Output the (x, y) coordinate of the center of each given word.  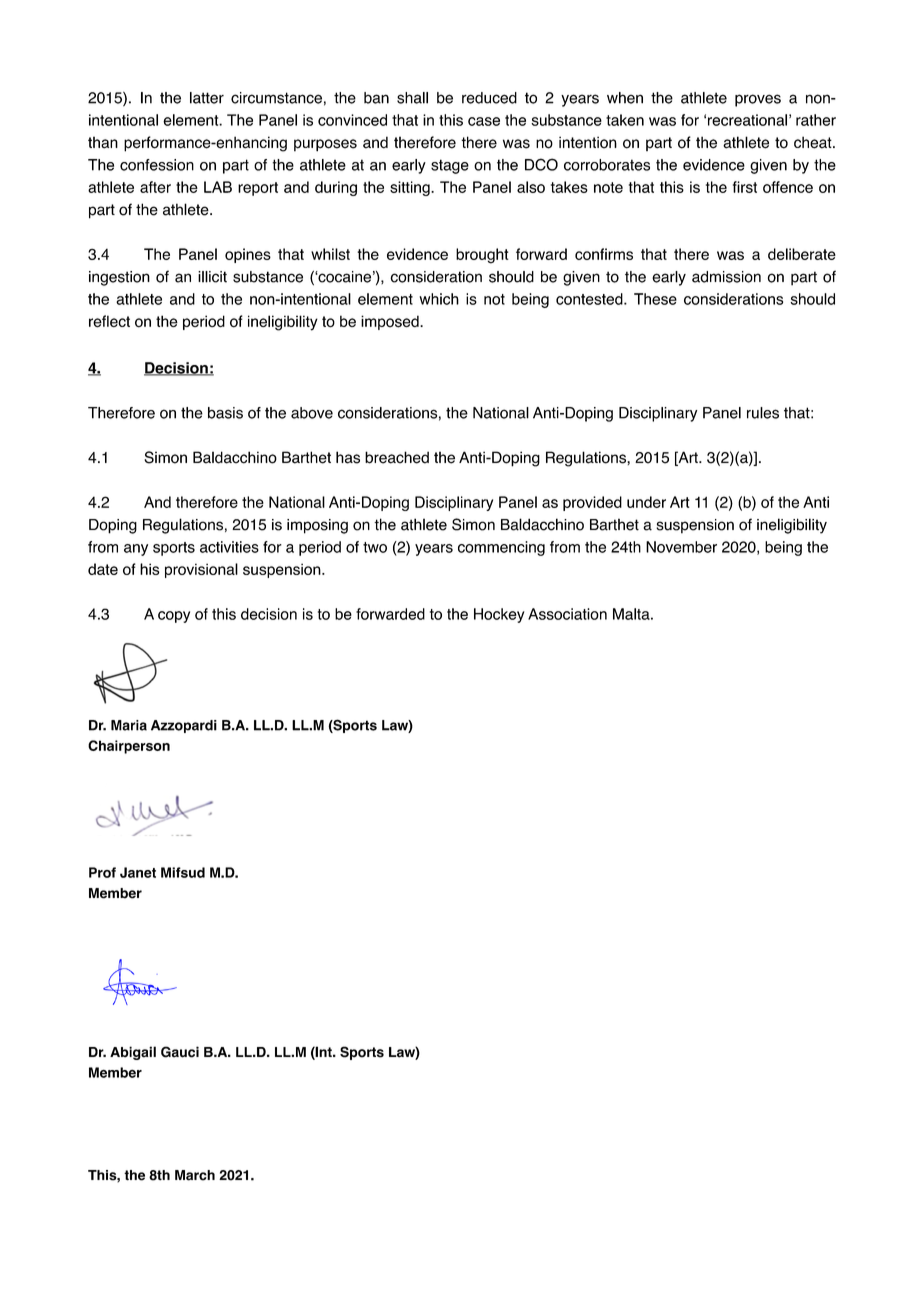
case (484, 121)
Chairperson (129, 747)
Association (567, 614)
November (681, 547)
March (195, 1175)
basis (225, 413)
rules (763, 413)
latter (207, 98)
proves (758, 100)
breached (397, 457)
